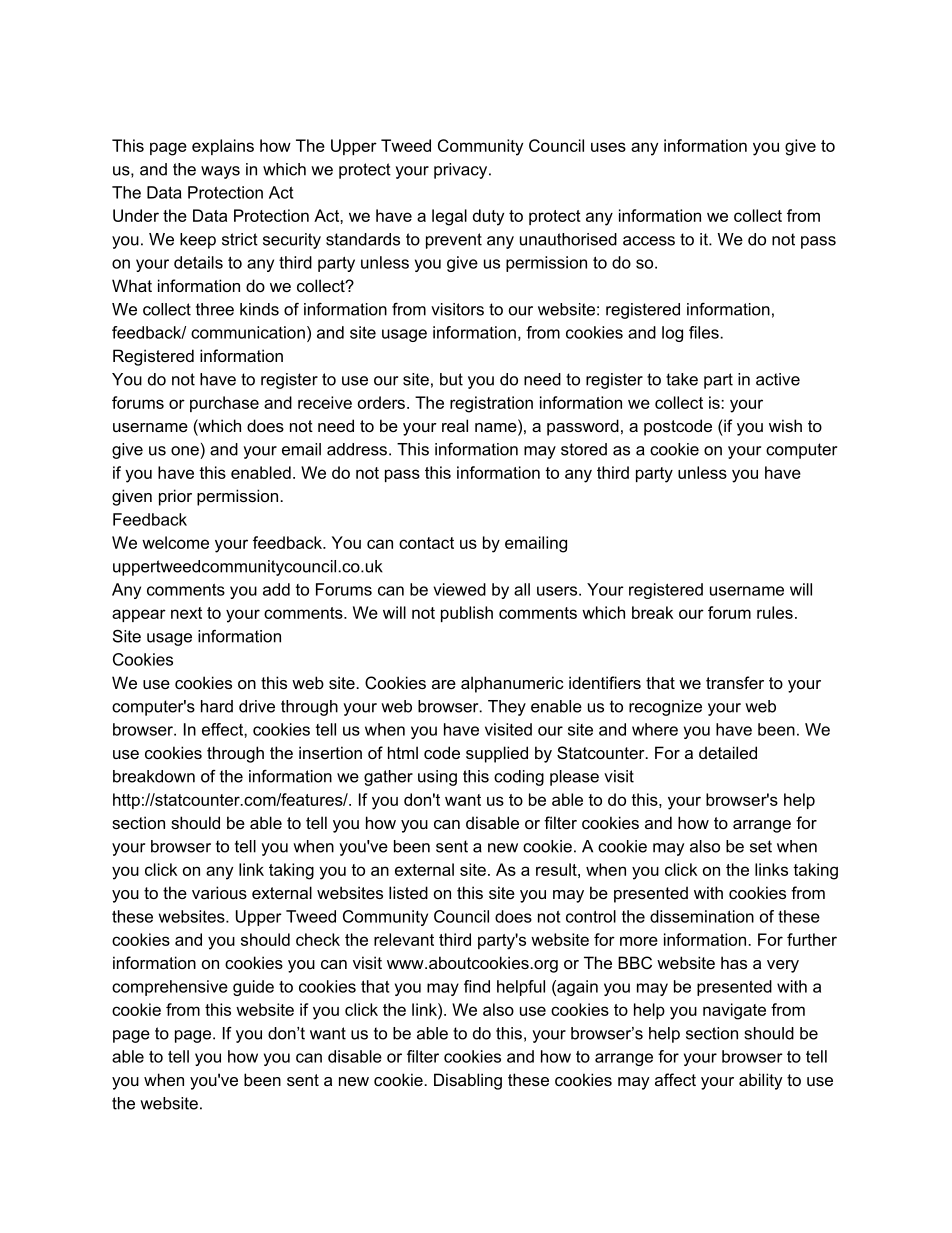 This screenshot has width=952, height=1233. Describe the element at coordinates (462, 171) in the screenshot. I see `privacy` at that location.
